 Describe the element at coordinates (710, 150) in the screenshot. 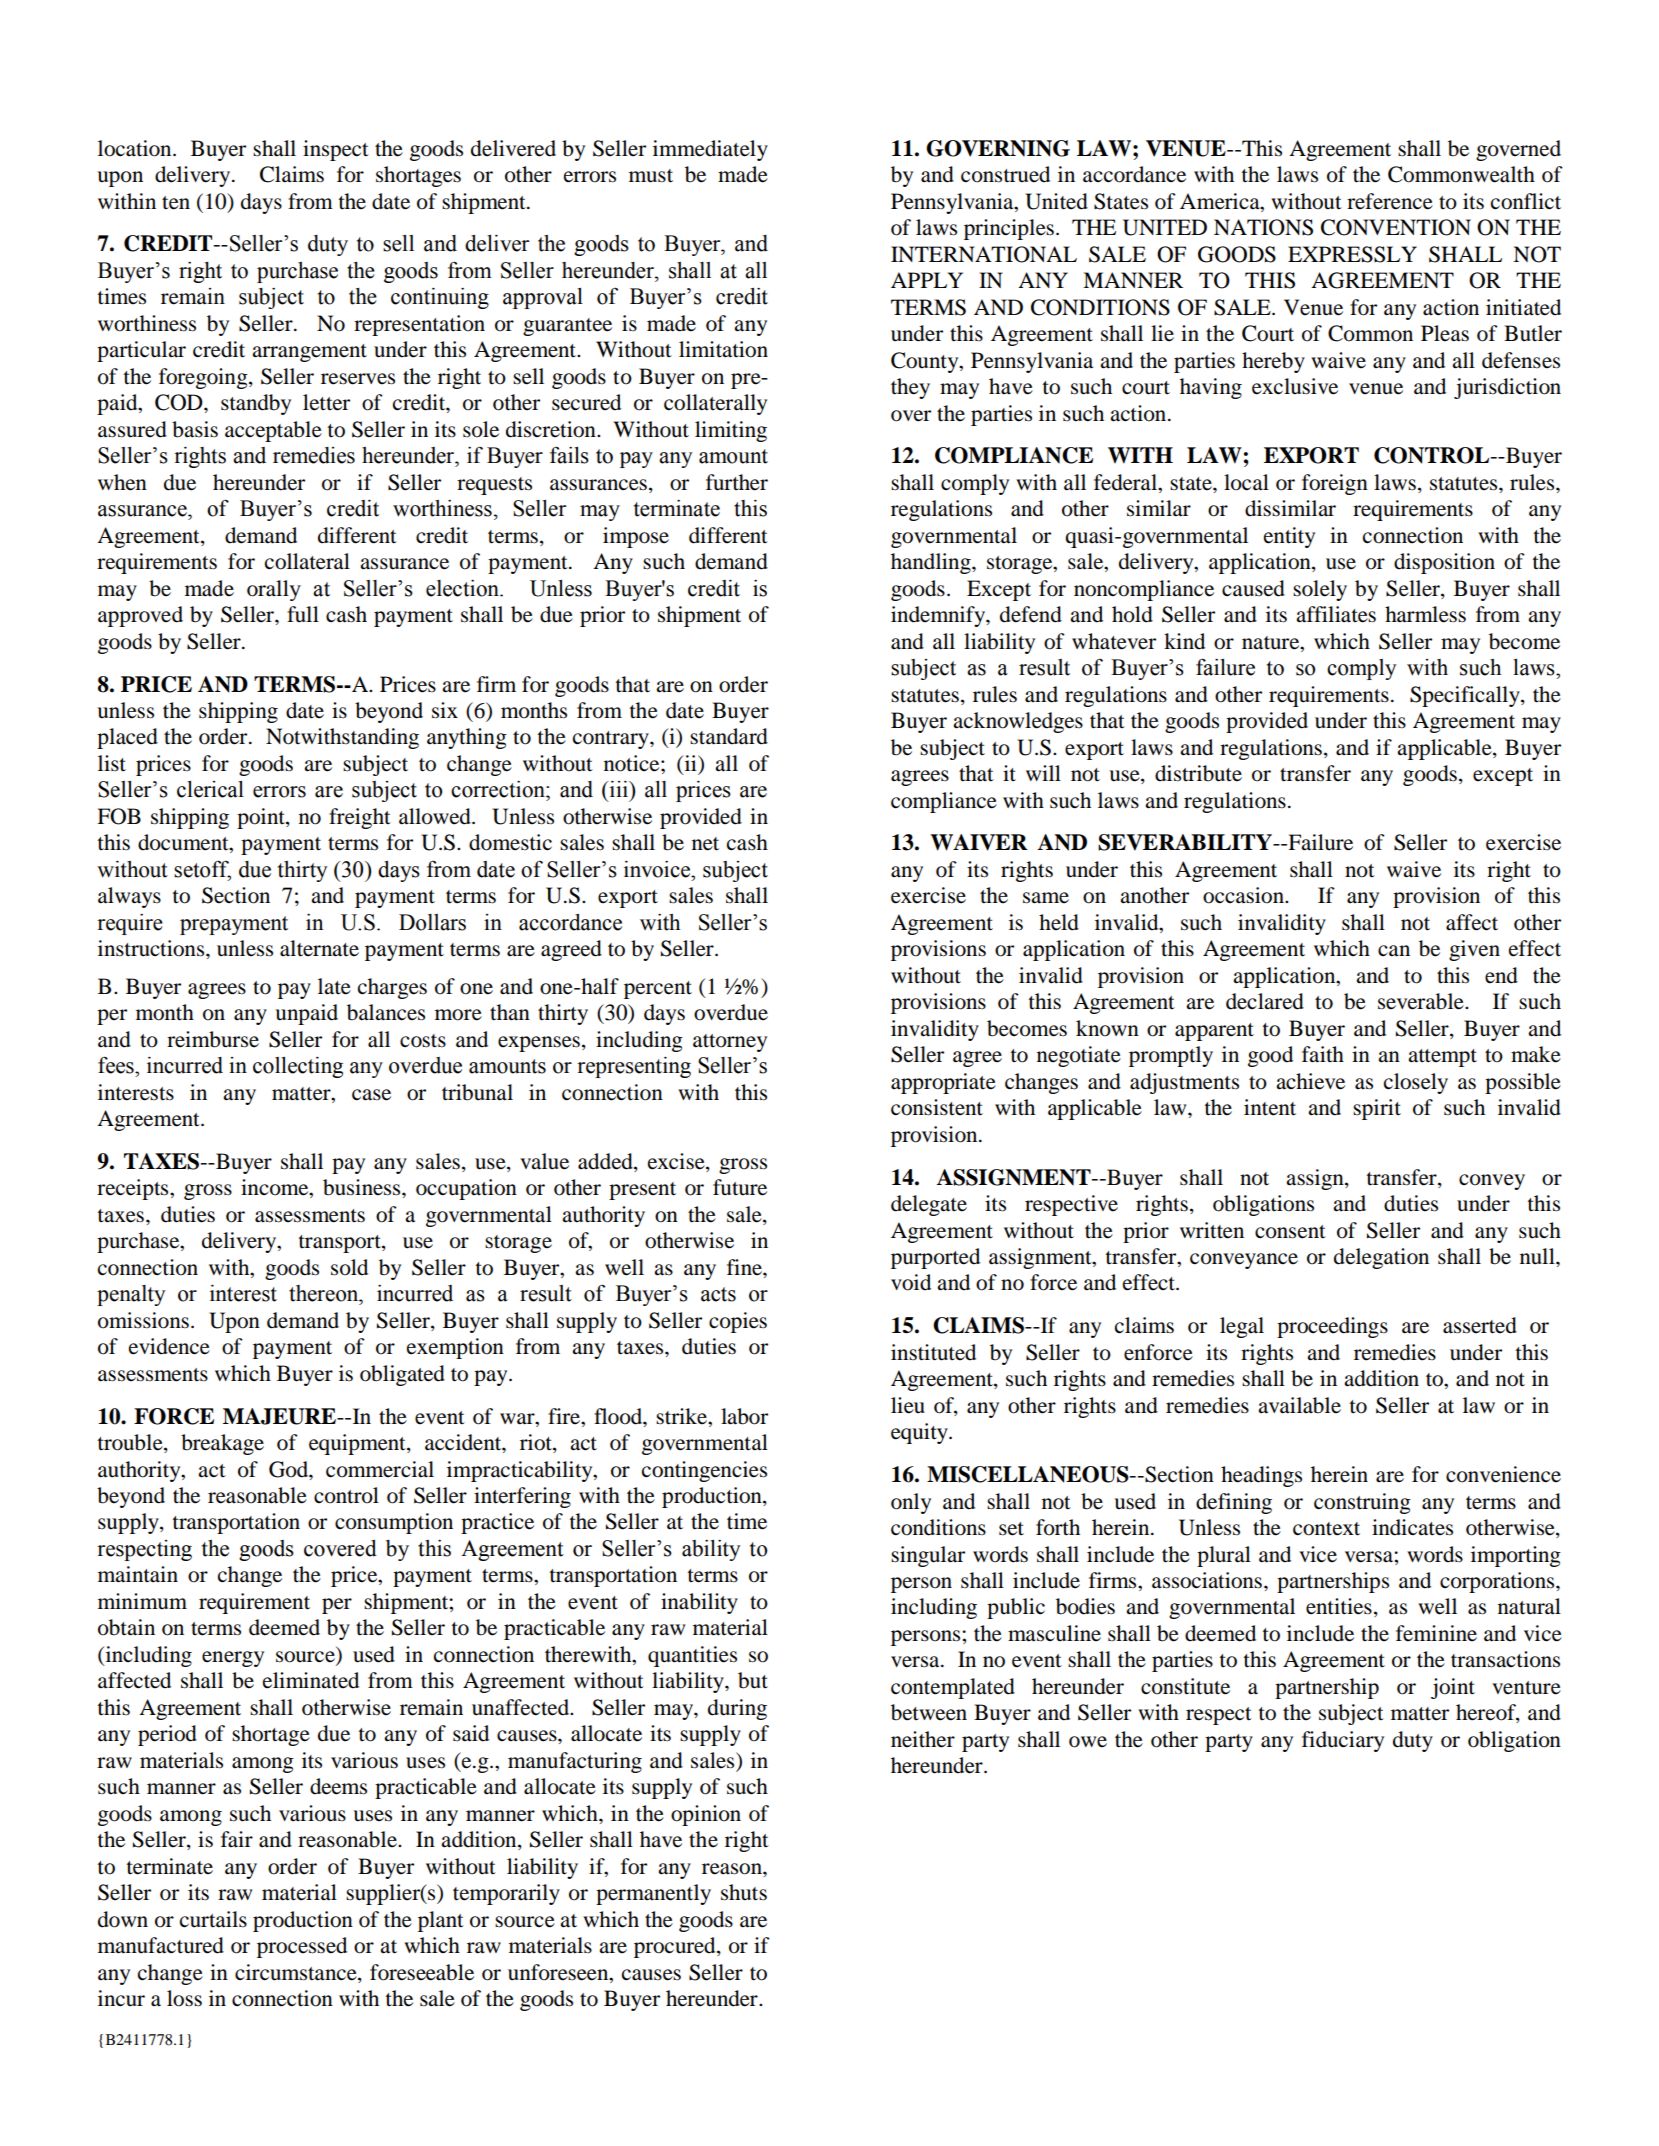

I see `immediately` at that location.
